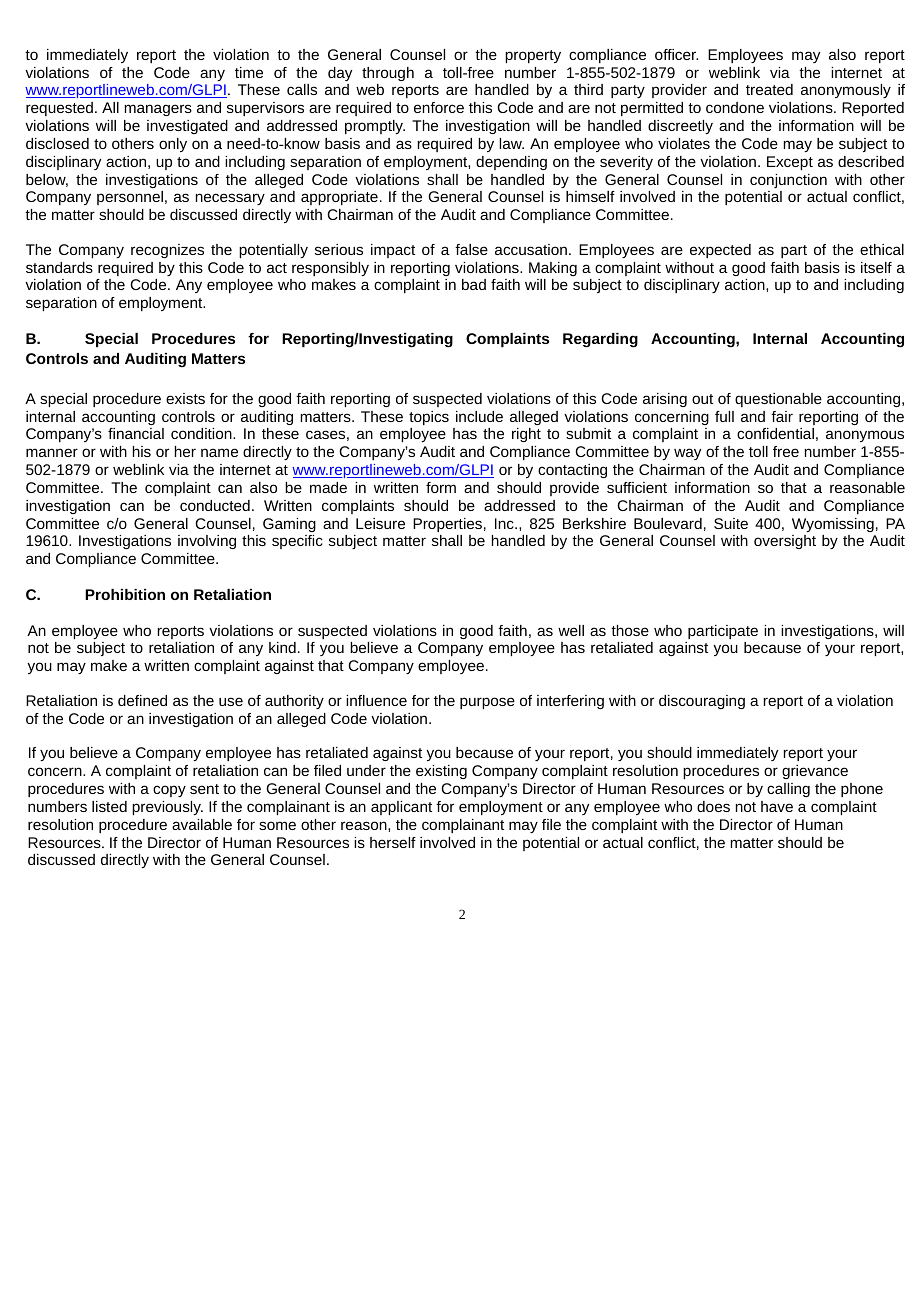  What do you see at coordinates (769, 89) in the screenshot?
I see `treated` at bounding box center [769, 89].
